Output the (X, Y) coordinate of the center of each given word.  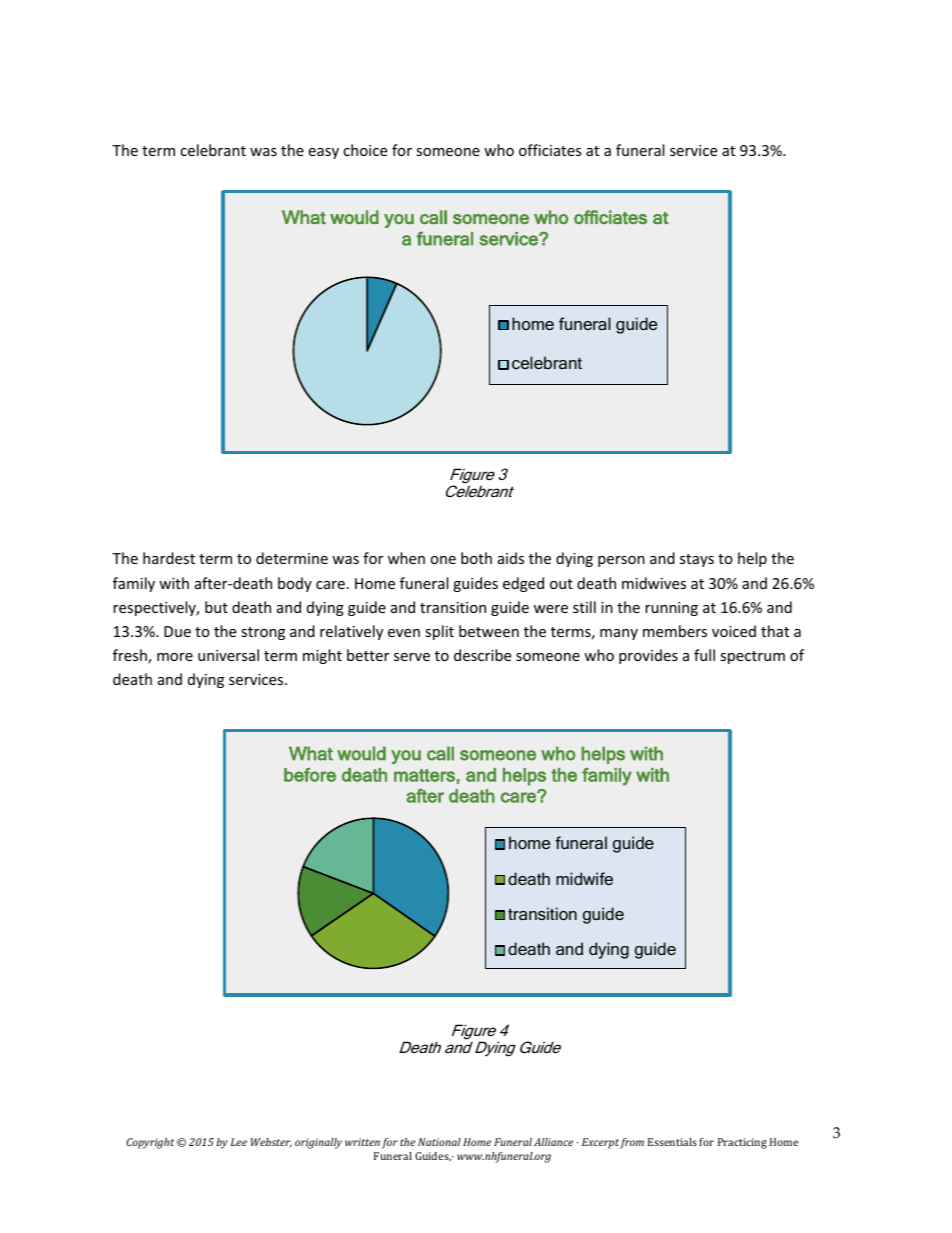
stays (697, 560)
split (439, 632)
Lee (239, 1142)
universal (228, 655)
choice (365, 150)
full (704, 655)
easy (323, 153)
